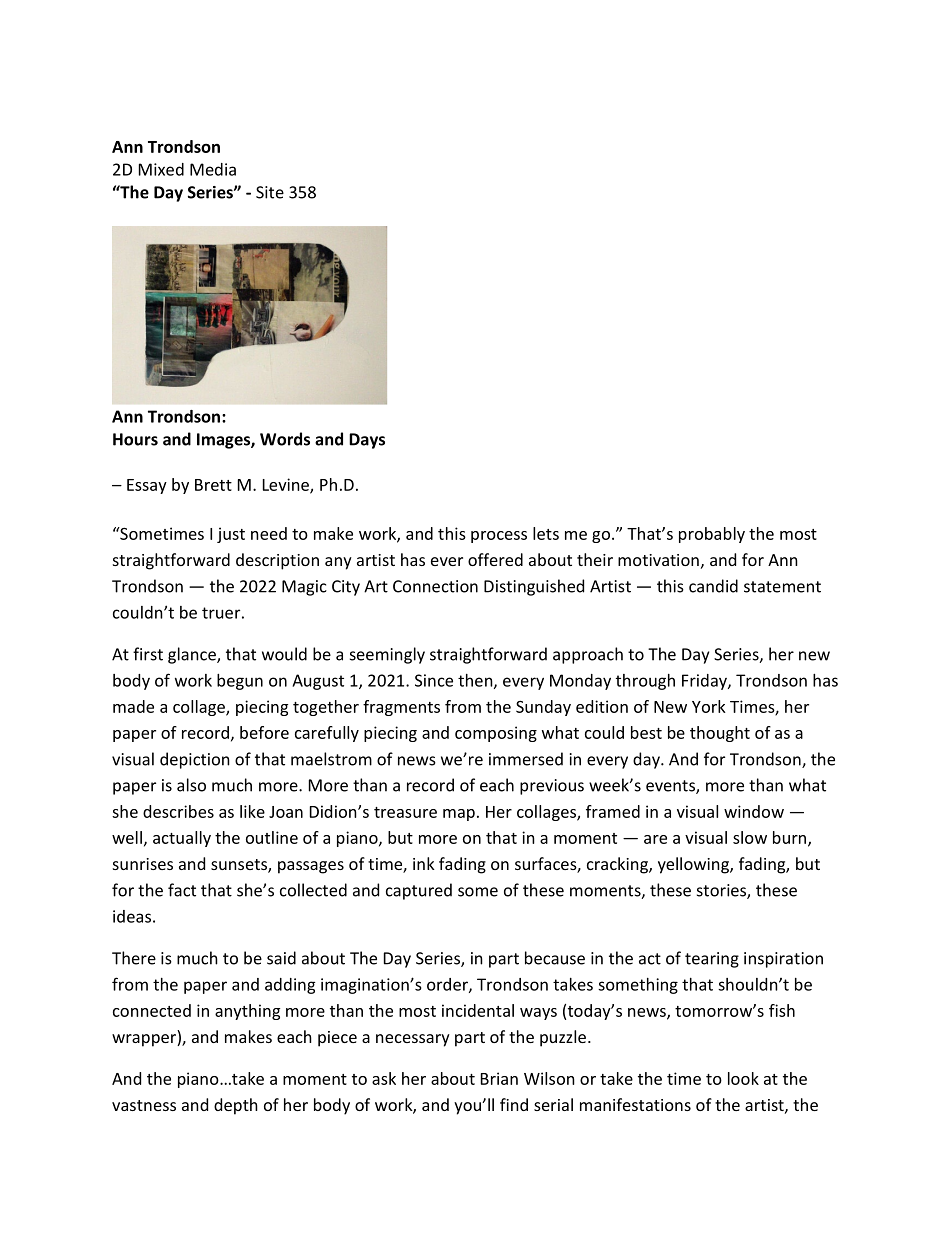 This image has width=952, height=1233. Describe the element at coordinates (743, 1078) in the image. I see `look` at that location.
